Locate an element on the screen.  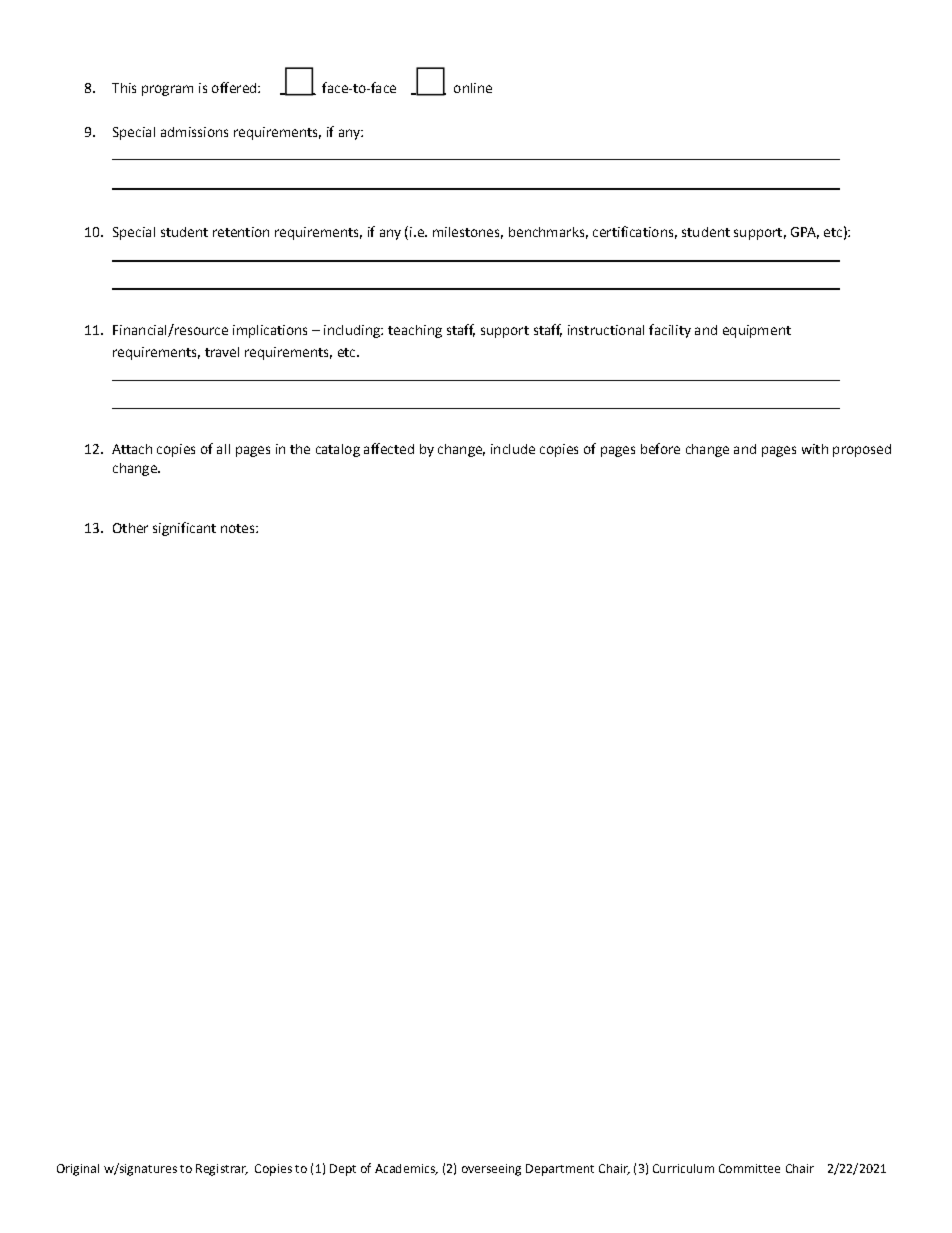
teaching is located at coordinates (415, 331).
